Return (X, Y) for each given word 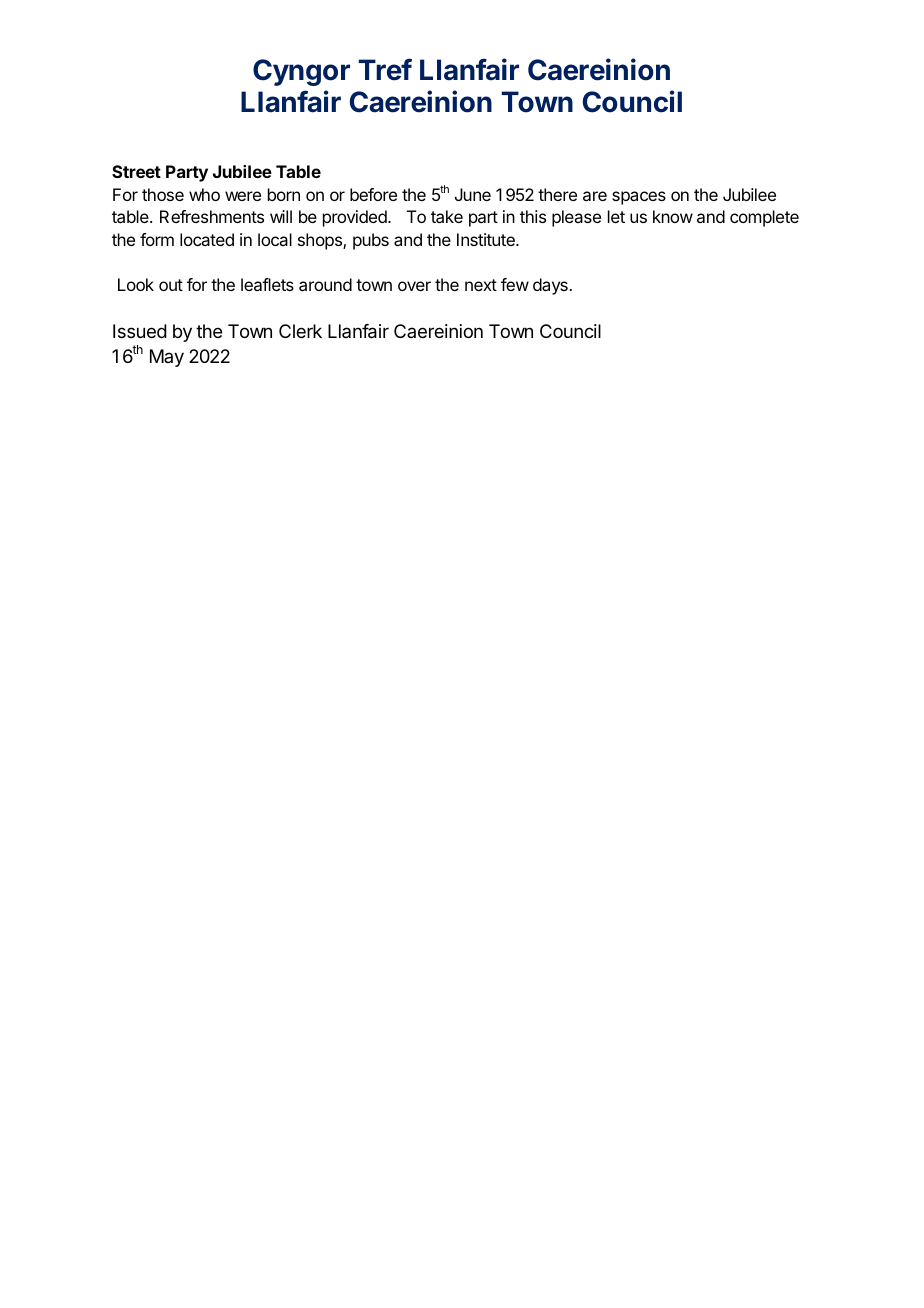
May (167, 358)
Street (136, 171)
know (673, 216)
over (414, 286)
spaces (639, 198)
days (551, 286)
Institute (487, 239)
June (473, 194)
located (207, 239)
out (171, 285)
